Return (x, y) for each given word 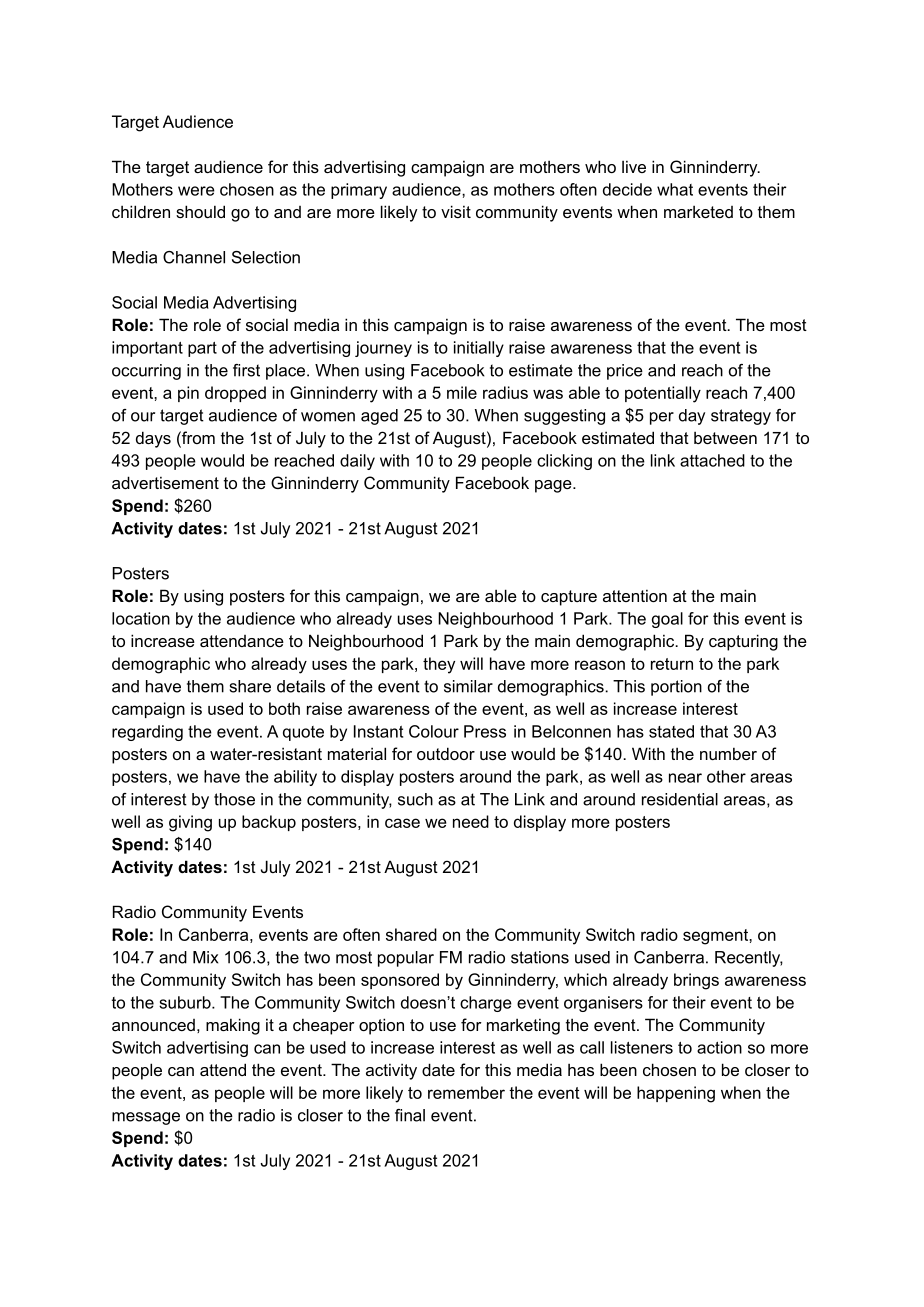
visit (456, 211)
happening (676, 1094)
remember (466, 1092)
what (675, 189)
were (196, 191)
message (146, 1118)
